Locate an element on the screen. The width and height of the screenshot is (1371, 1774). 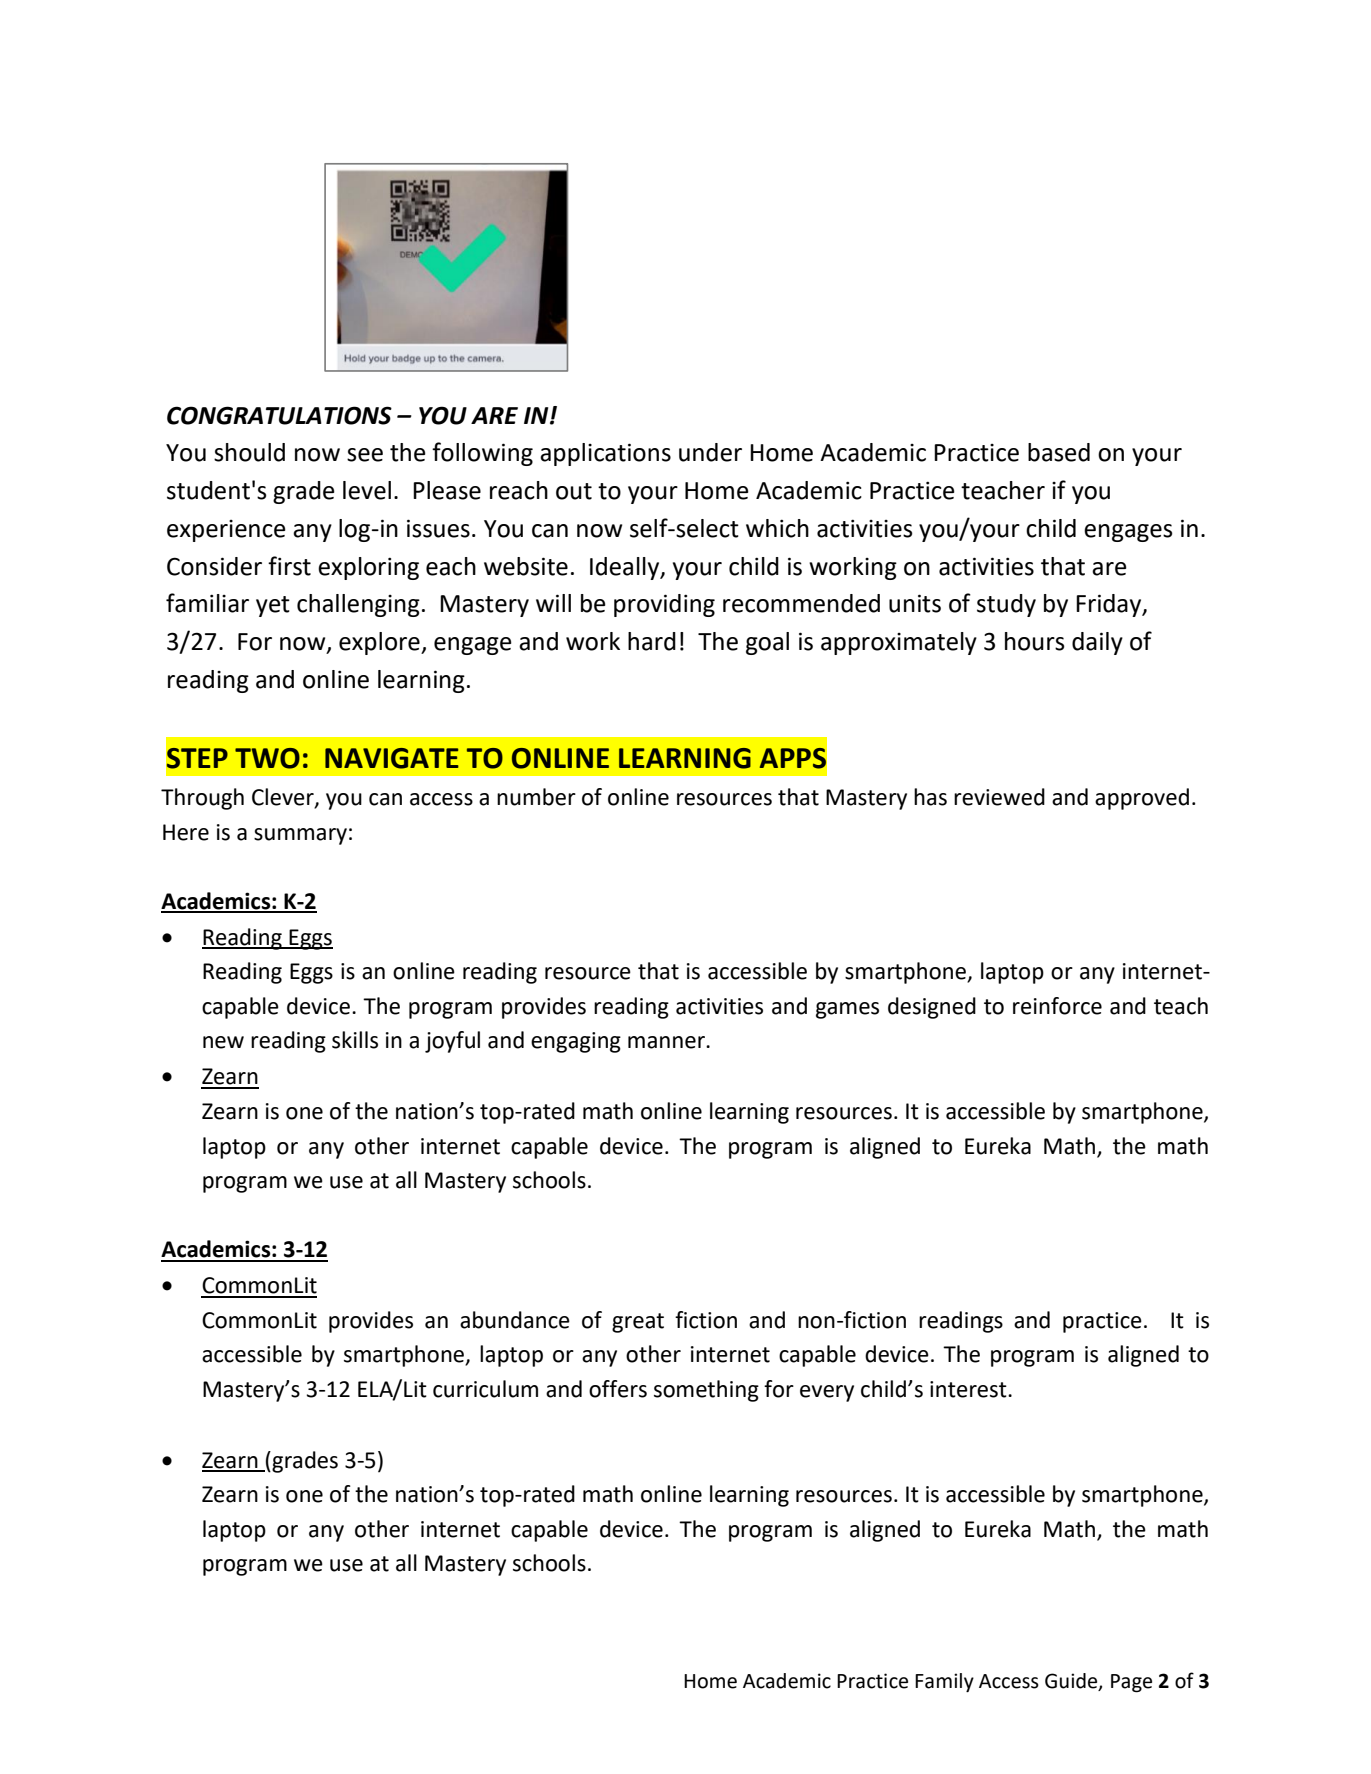
great is located at coordinates (638, 1323).
